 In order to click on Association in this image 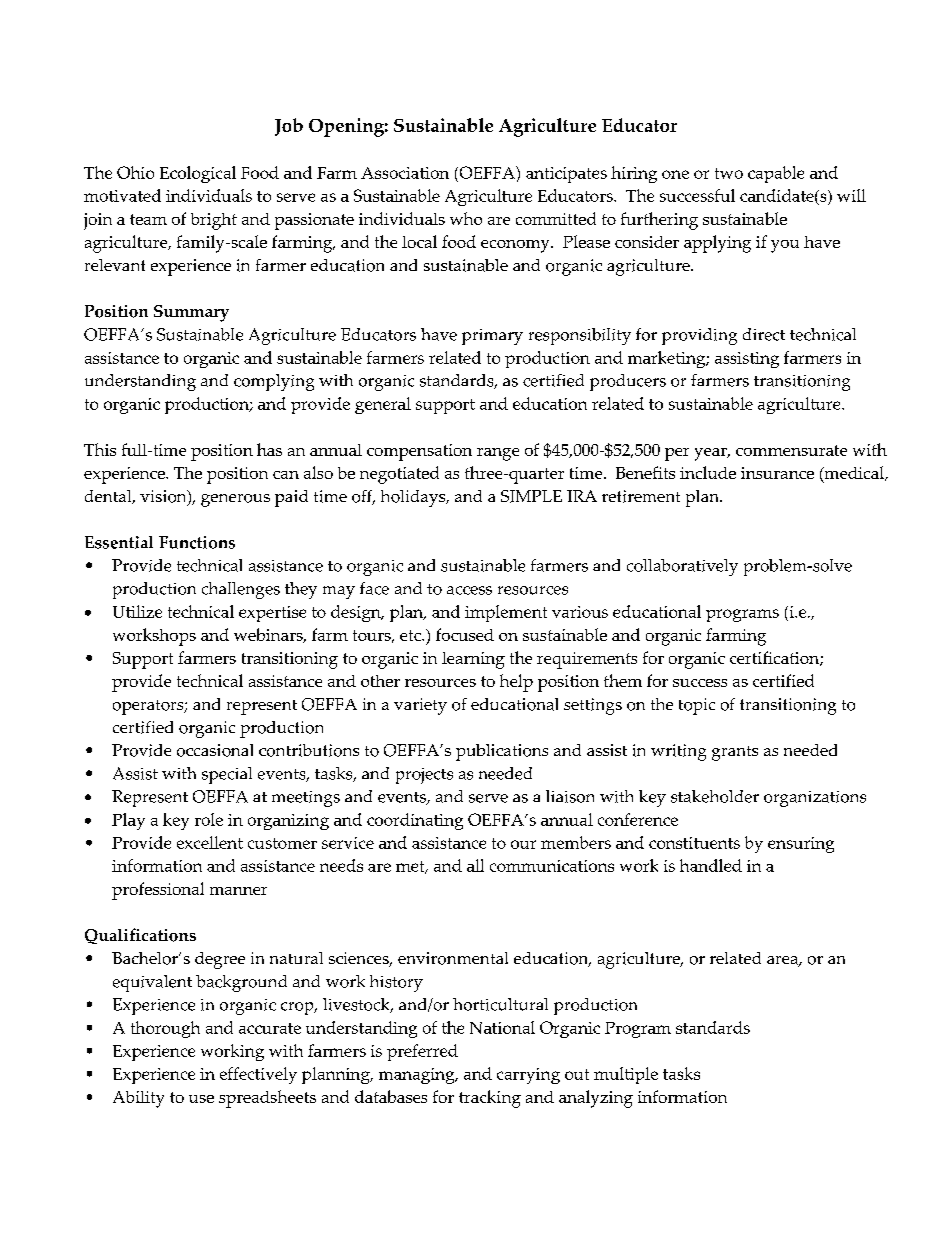, I will do `click(405, 173)`.
